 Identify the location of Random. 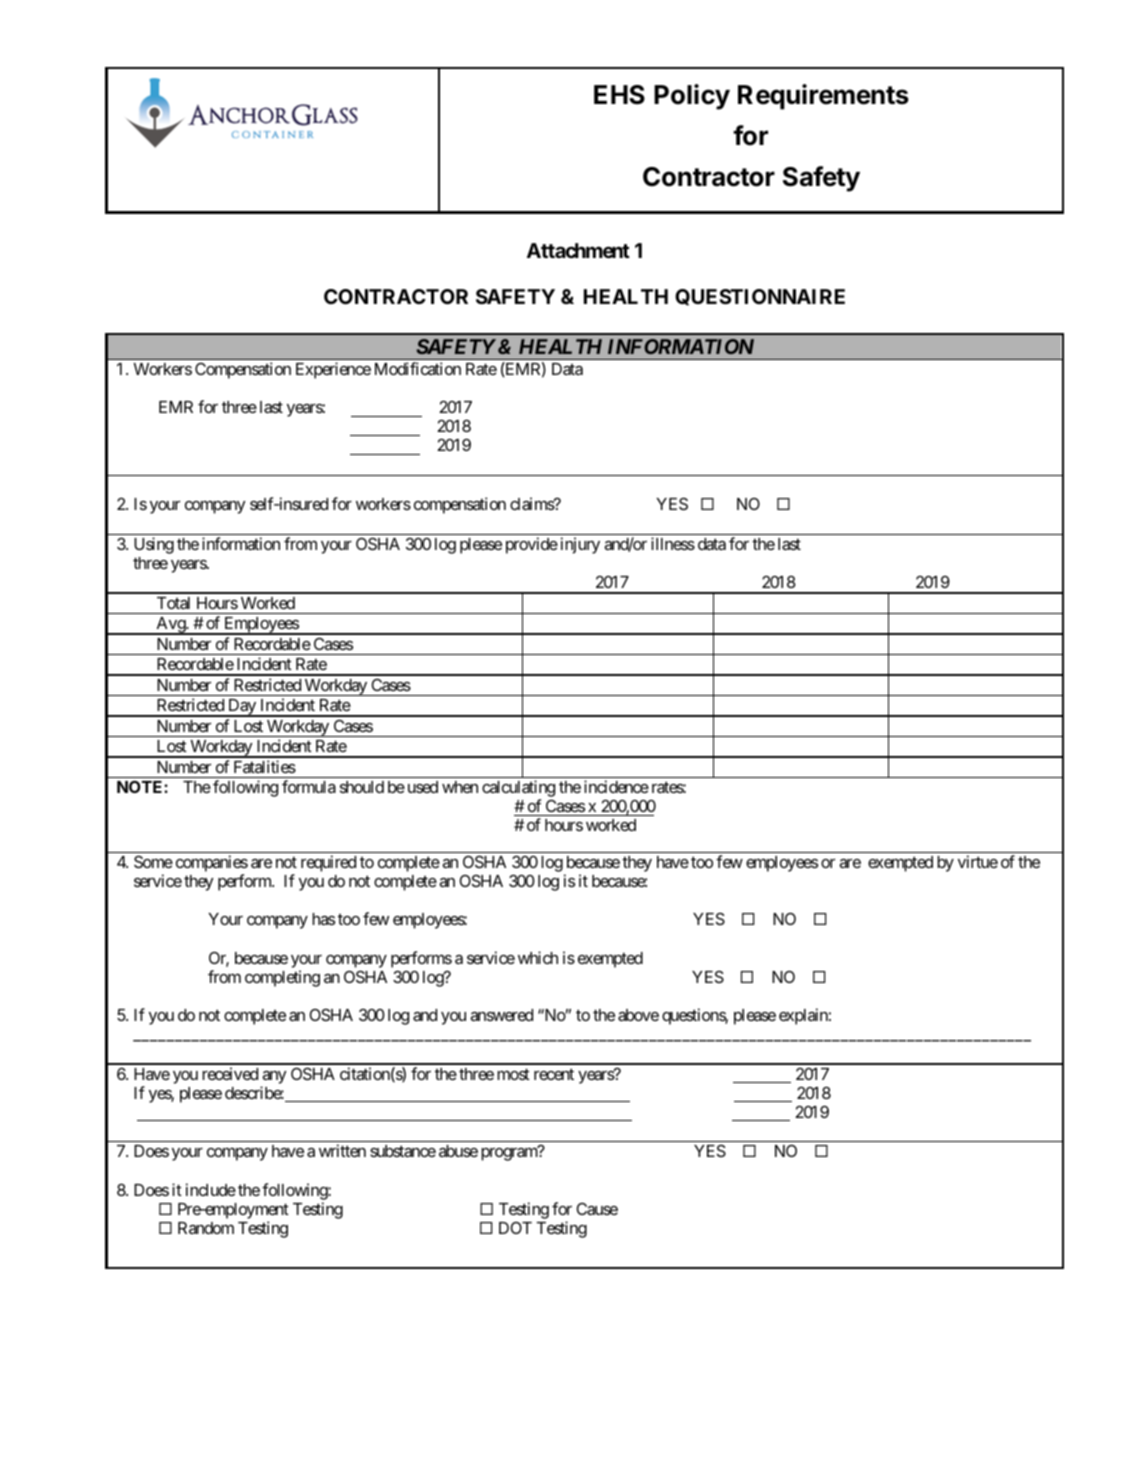
(206, 1228).
